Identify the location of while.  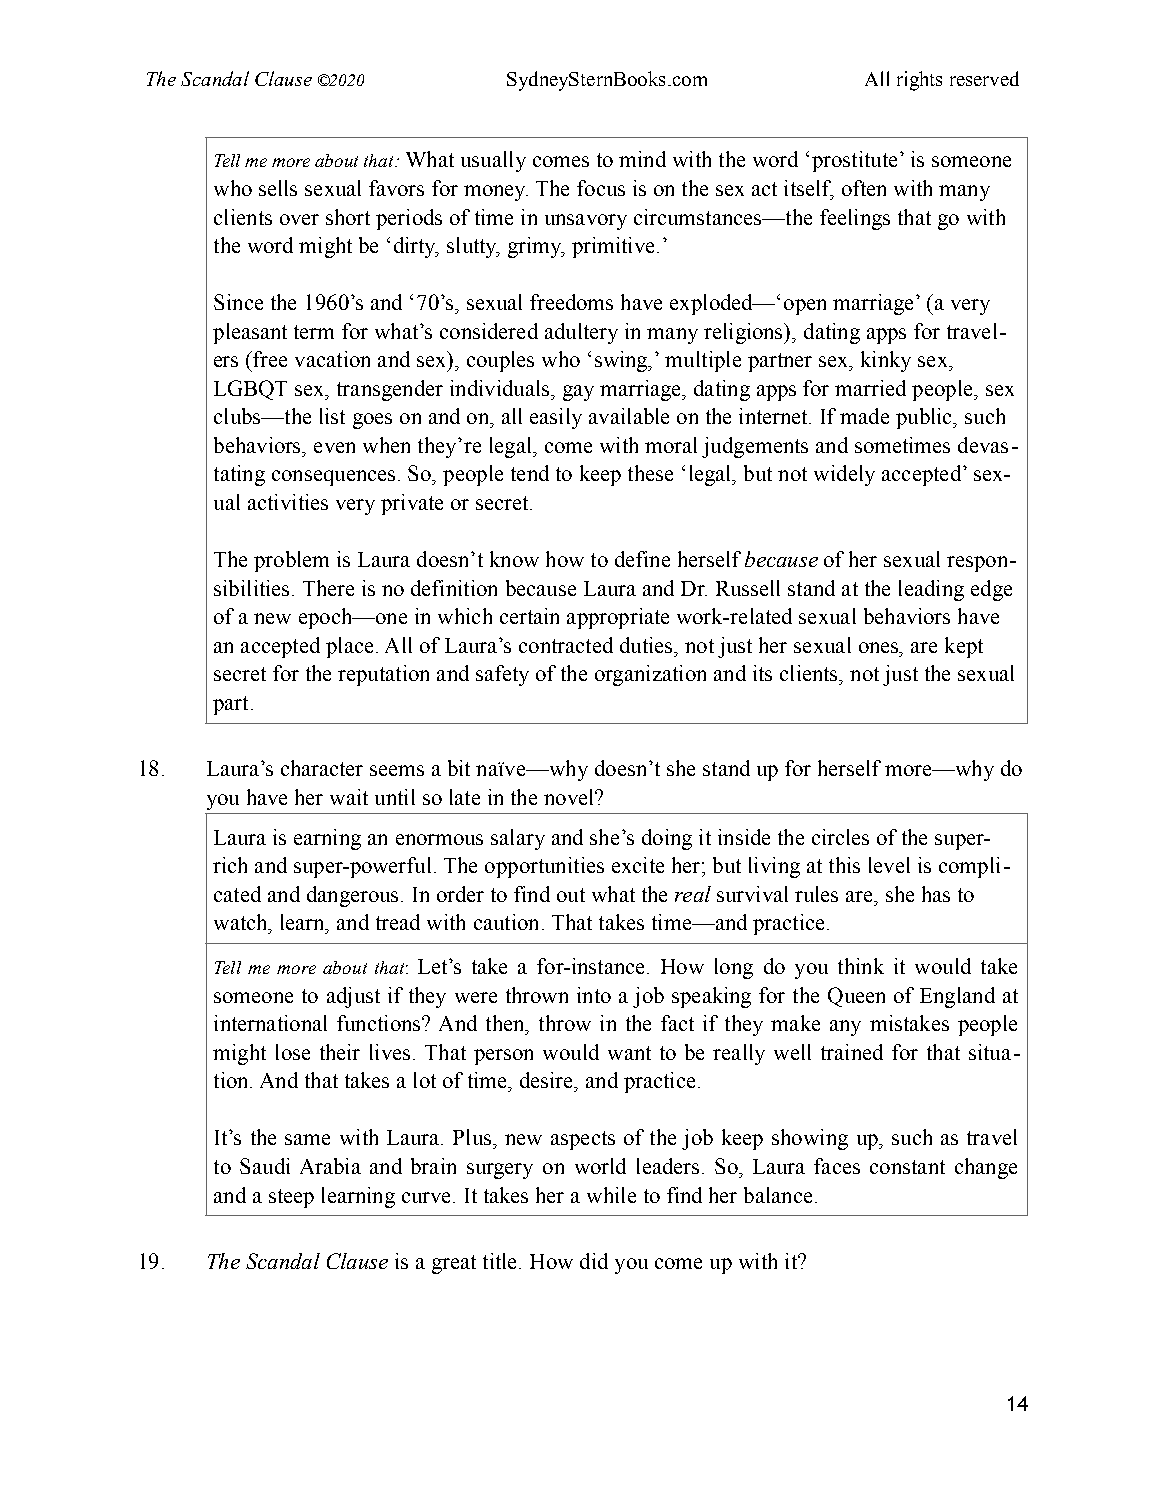
(611, 1195).
